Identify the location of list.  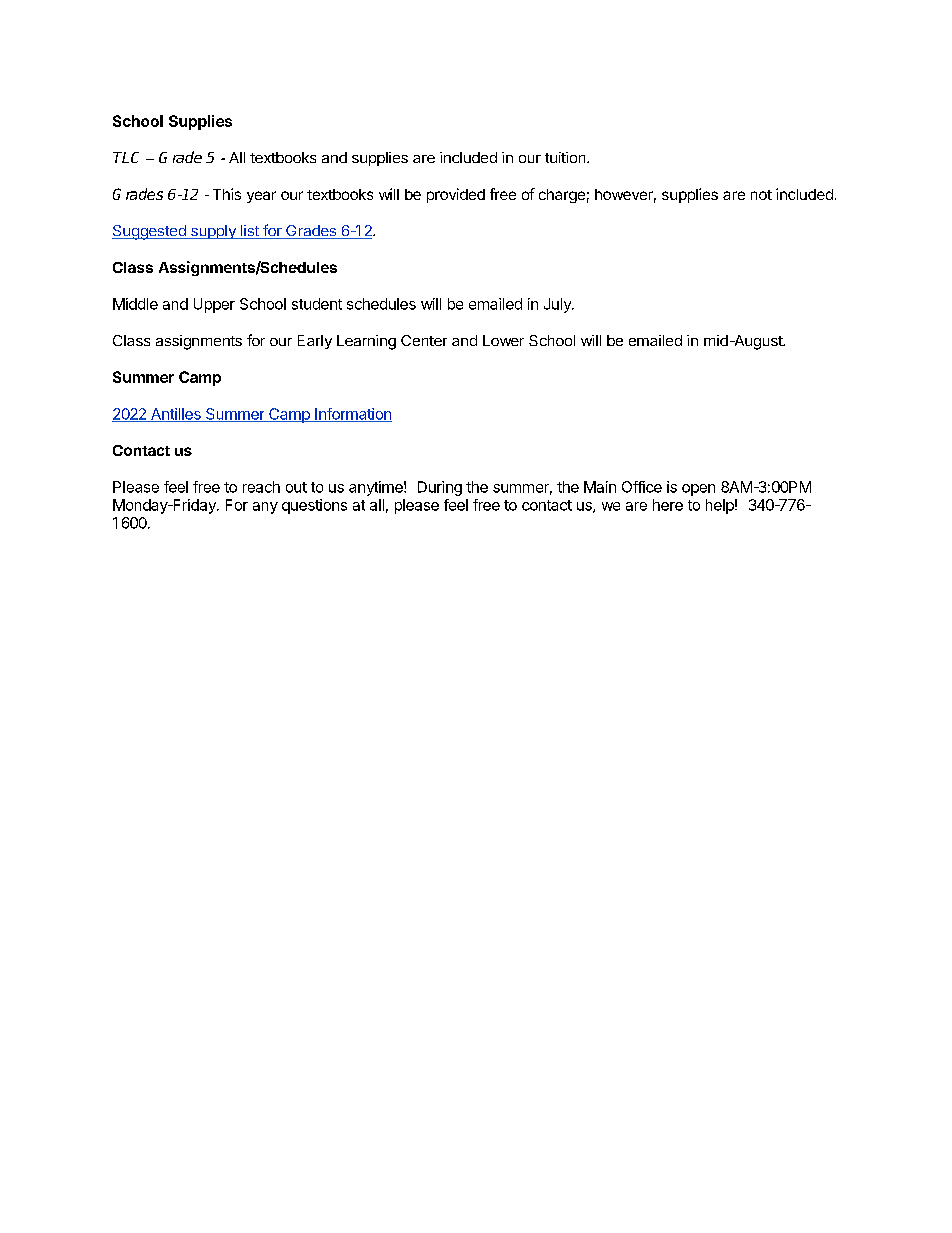
(249, 232).
